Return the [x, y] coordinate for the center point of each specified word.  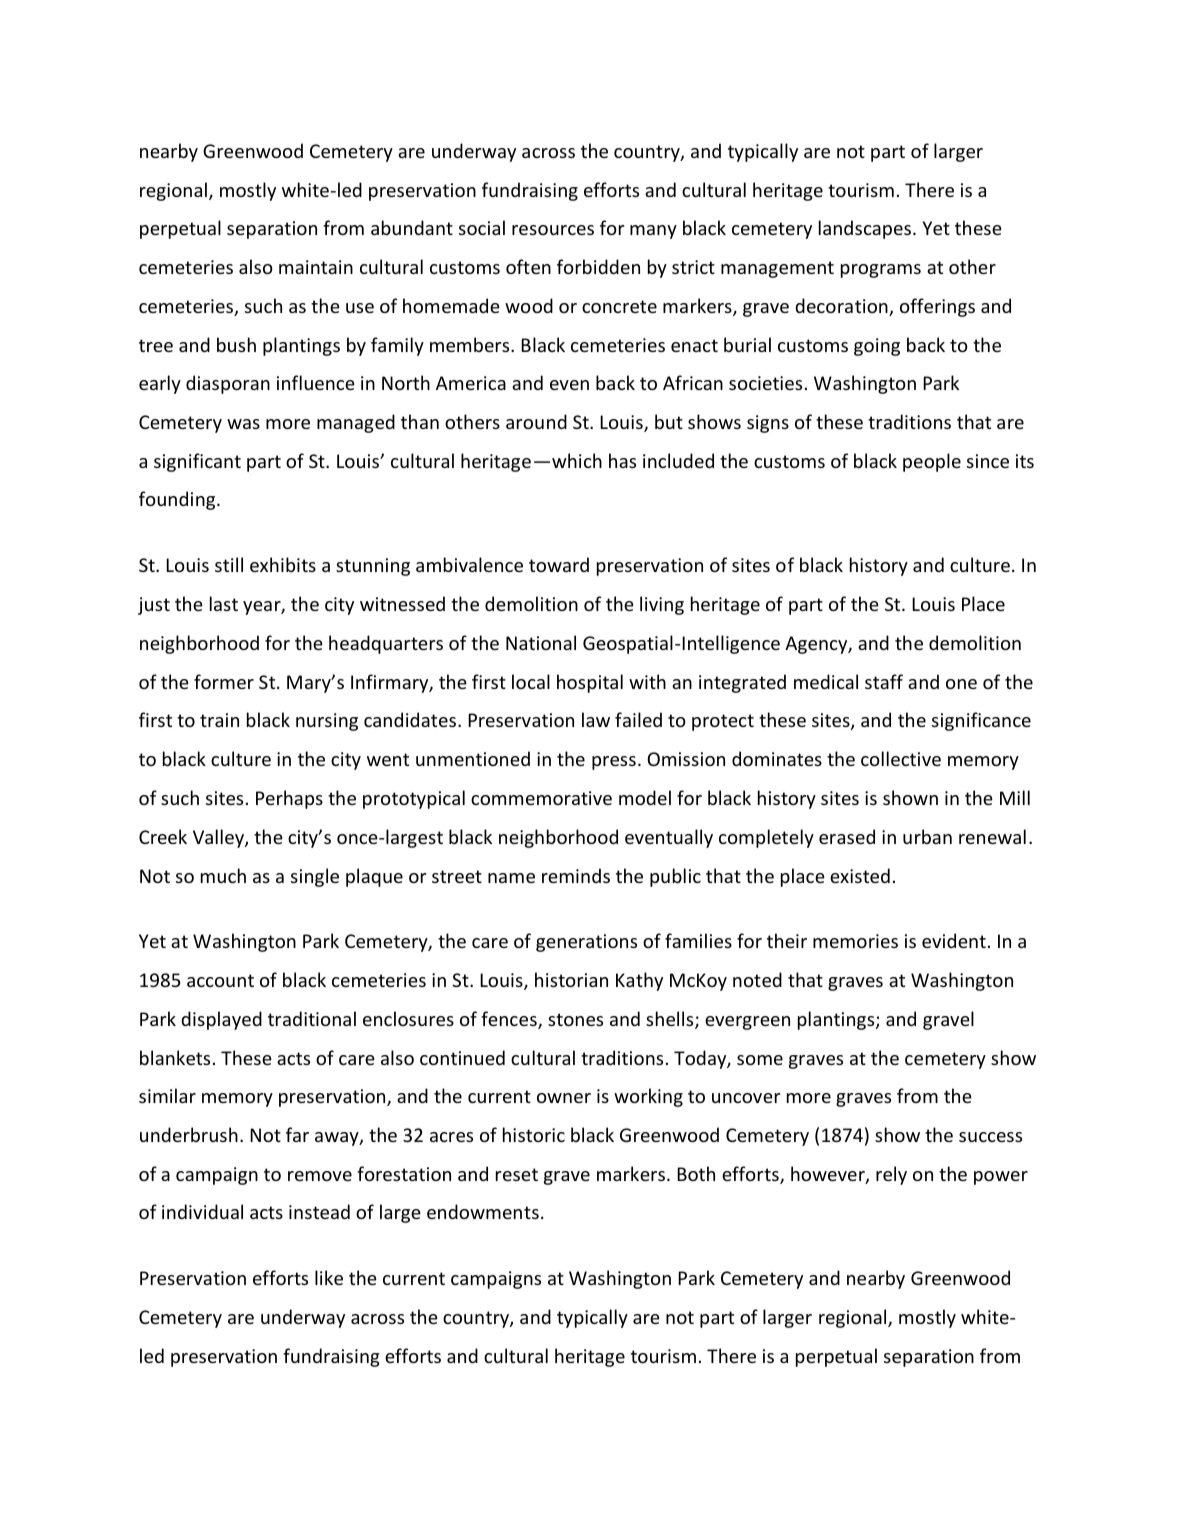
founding [178, 500]
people [932, 462]
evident [954, 940]
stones [575, 1019]
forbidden [598, 266]
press [614, 763]
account [220, 980]
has [622, 460]
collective [901, 758]
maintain [316, 267]
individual [202, 1211]
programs [881, 271]
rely [891, 1175]
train [219, 720]
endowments [483, 1211]
